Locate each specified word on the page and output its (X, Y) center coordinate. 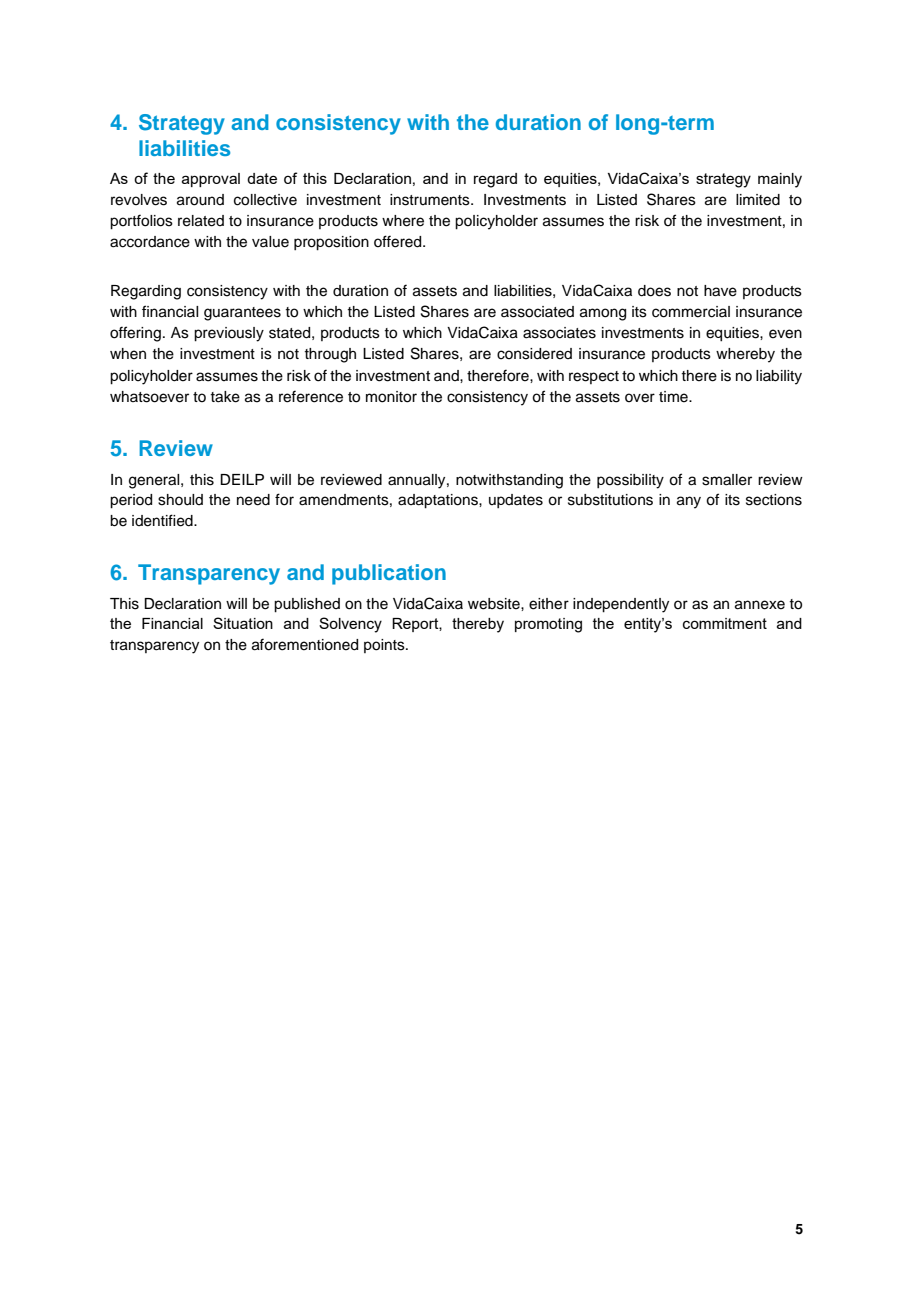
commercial (691, 312)
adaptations (439, 501)
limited (758, 200)
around (200, 200)
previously (229, 334)
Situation (243, 623)
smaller (727, 480)
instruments (431, 200)
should (180, 500)
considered (534, 354)
